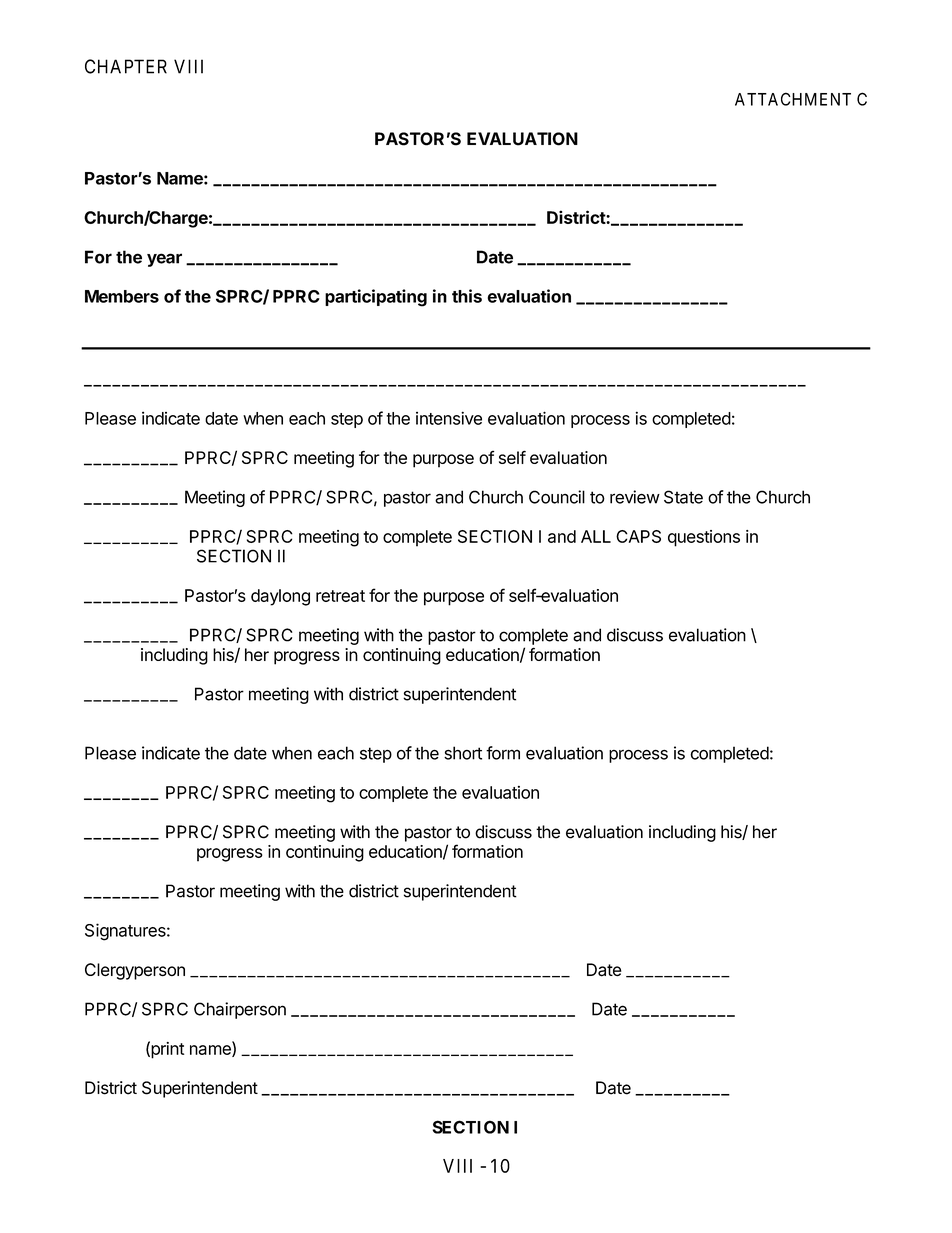 This screenshot has width=952, height=1233. What do you see at coordinates (280, 597) in the screenshot?
I see `daylong` at bounding box center [280, 597].
